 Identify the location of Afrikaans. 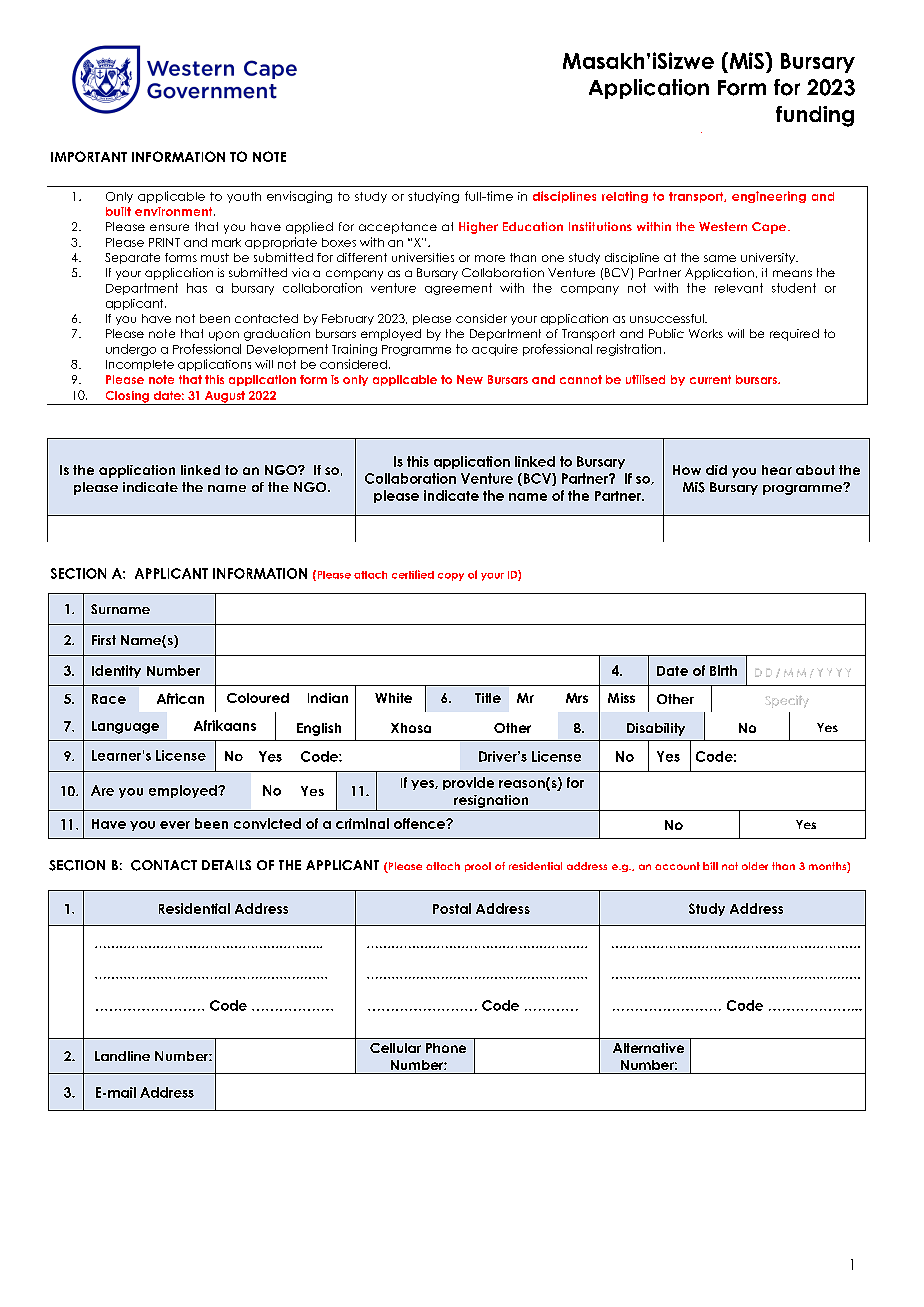
(225, 725).
